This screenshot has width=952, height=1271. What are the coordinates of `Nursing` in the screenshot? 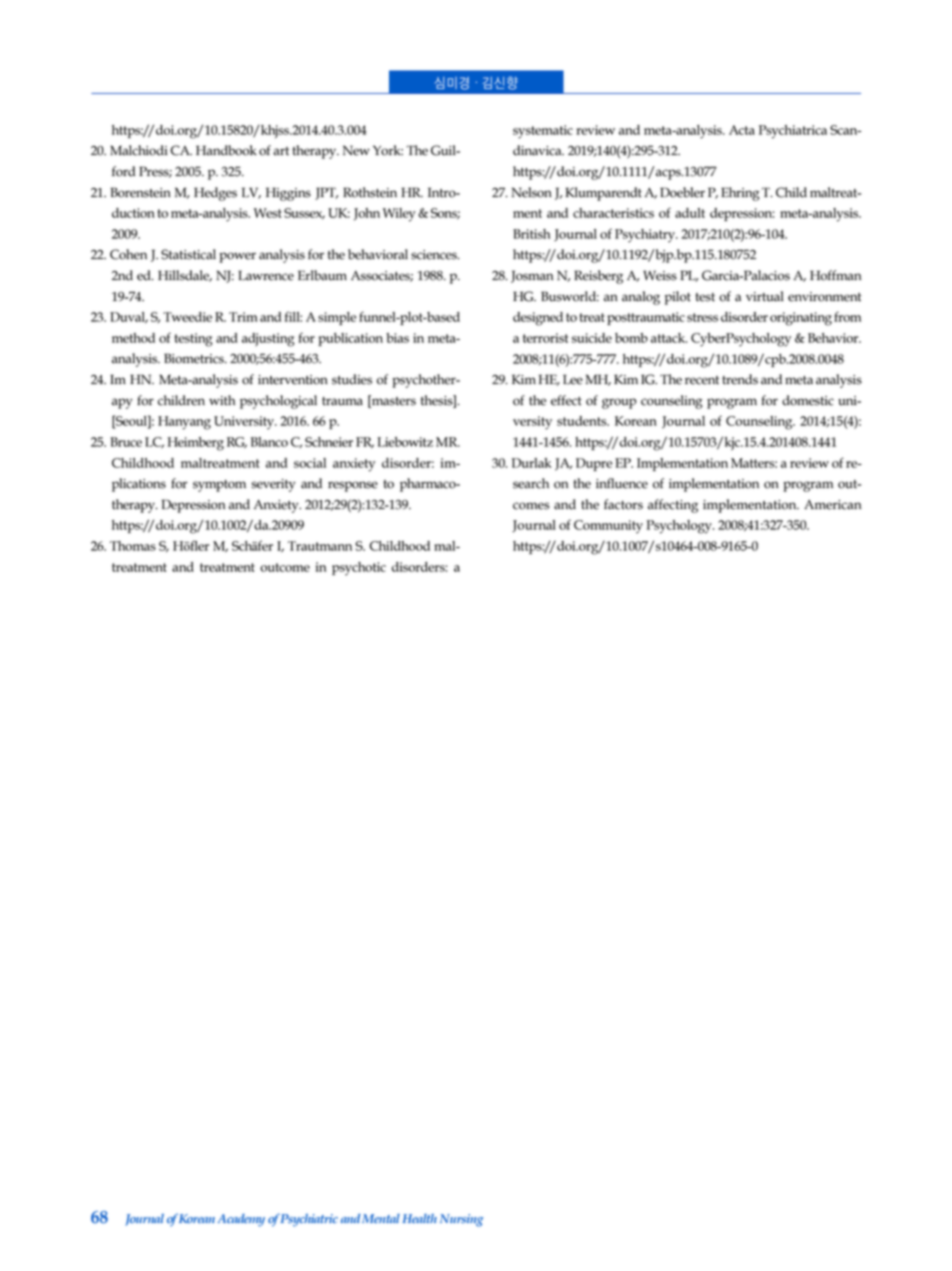 It's located at (461, 1220).
